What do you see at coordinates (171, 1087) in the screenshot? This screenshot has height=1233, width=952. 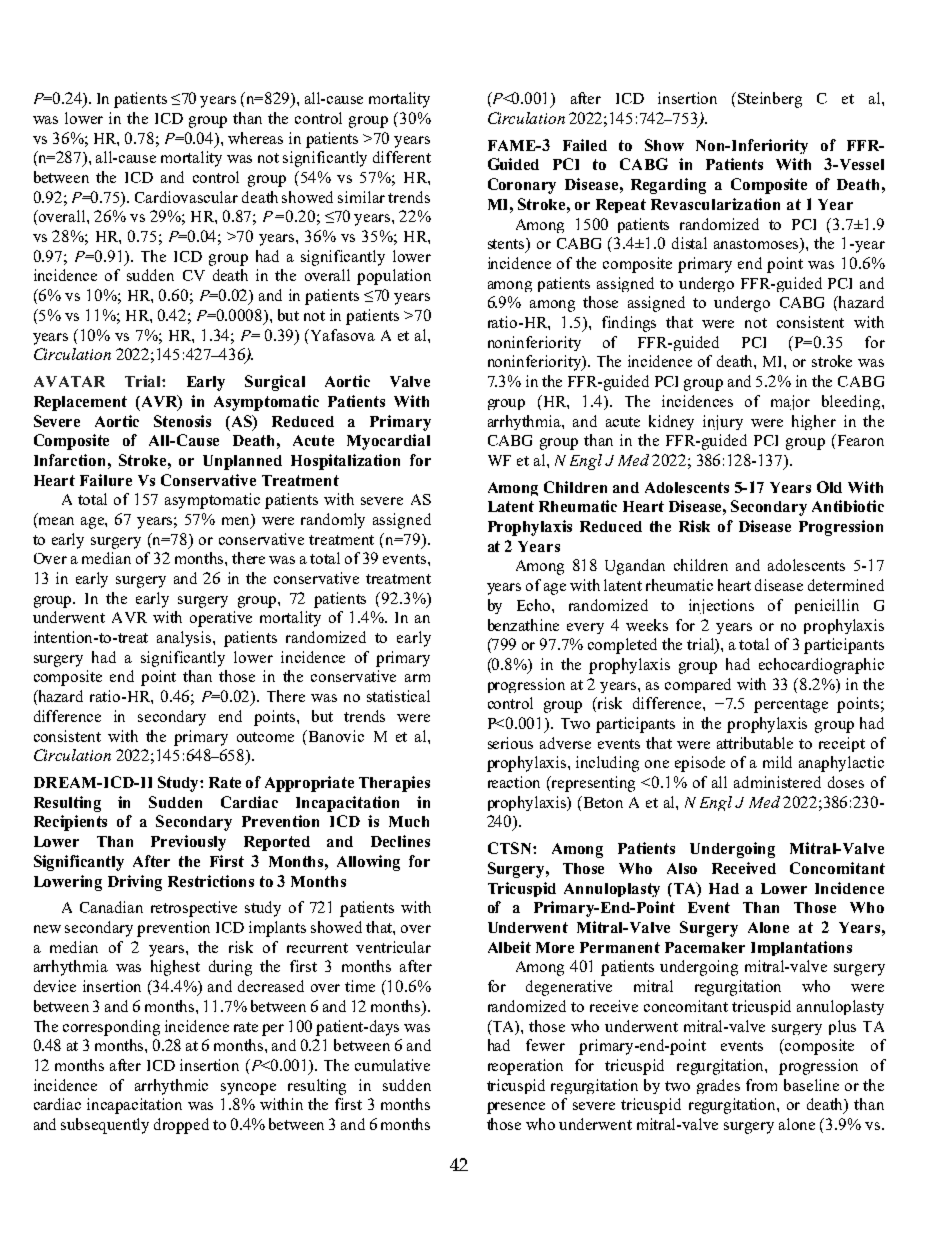 I see `arrhythmic` at bounding box center [171, 1087].
